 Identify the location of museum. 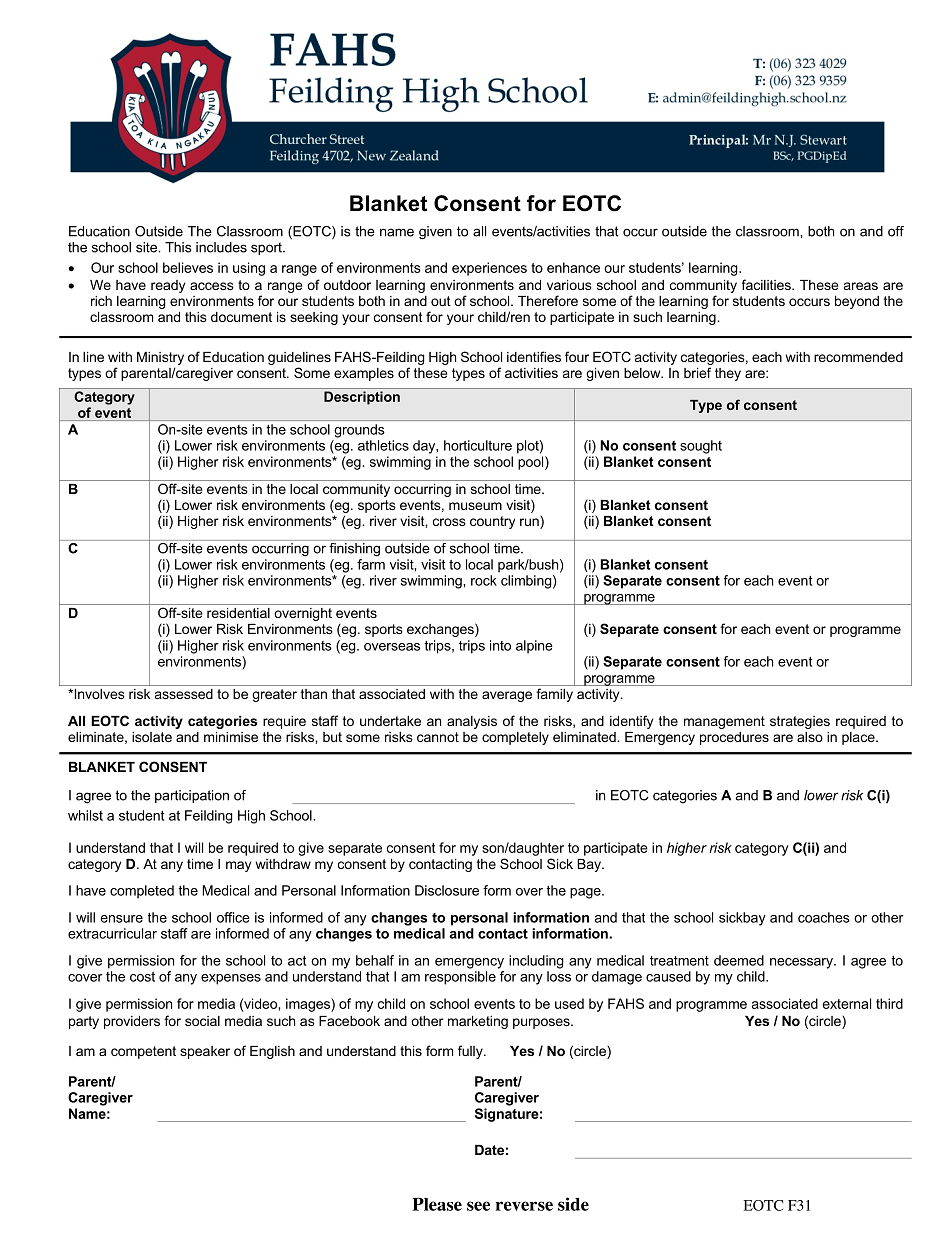
(475, 506).
